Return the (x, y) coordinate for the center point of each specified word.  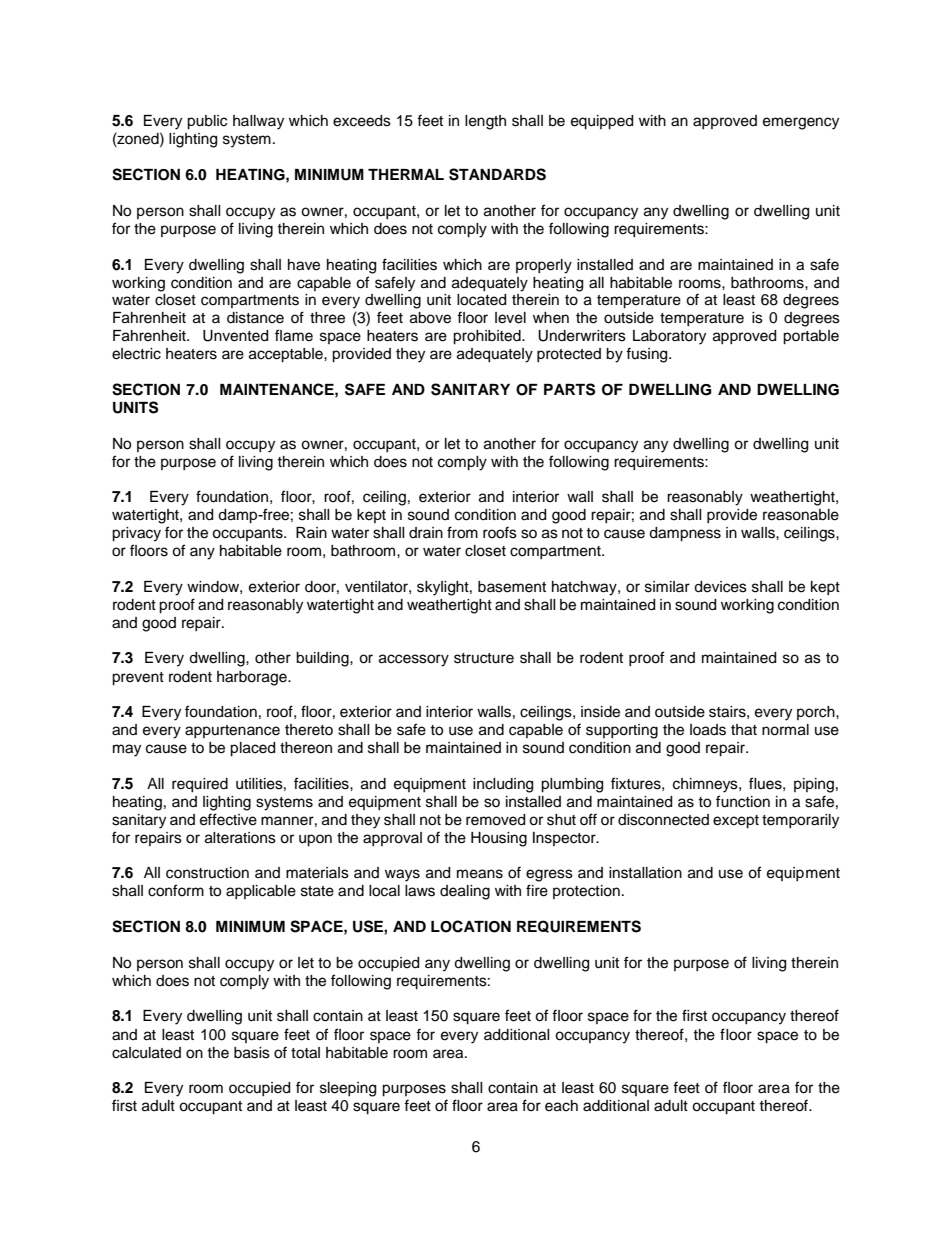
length (485, 122)
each (561, 1106)
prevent (138, 679)
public (207, 122)
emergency (801, 123)
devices (720, 587)
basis (252, 1053)
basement (512, 587)
